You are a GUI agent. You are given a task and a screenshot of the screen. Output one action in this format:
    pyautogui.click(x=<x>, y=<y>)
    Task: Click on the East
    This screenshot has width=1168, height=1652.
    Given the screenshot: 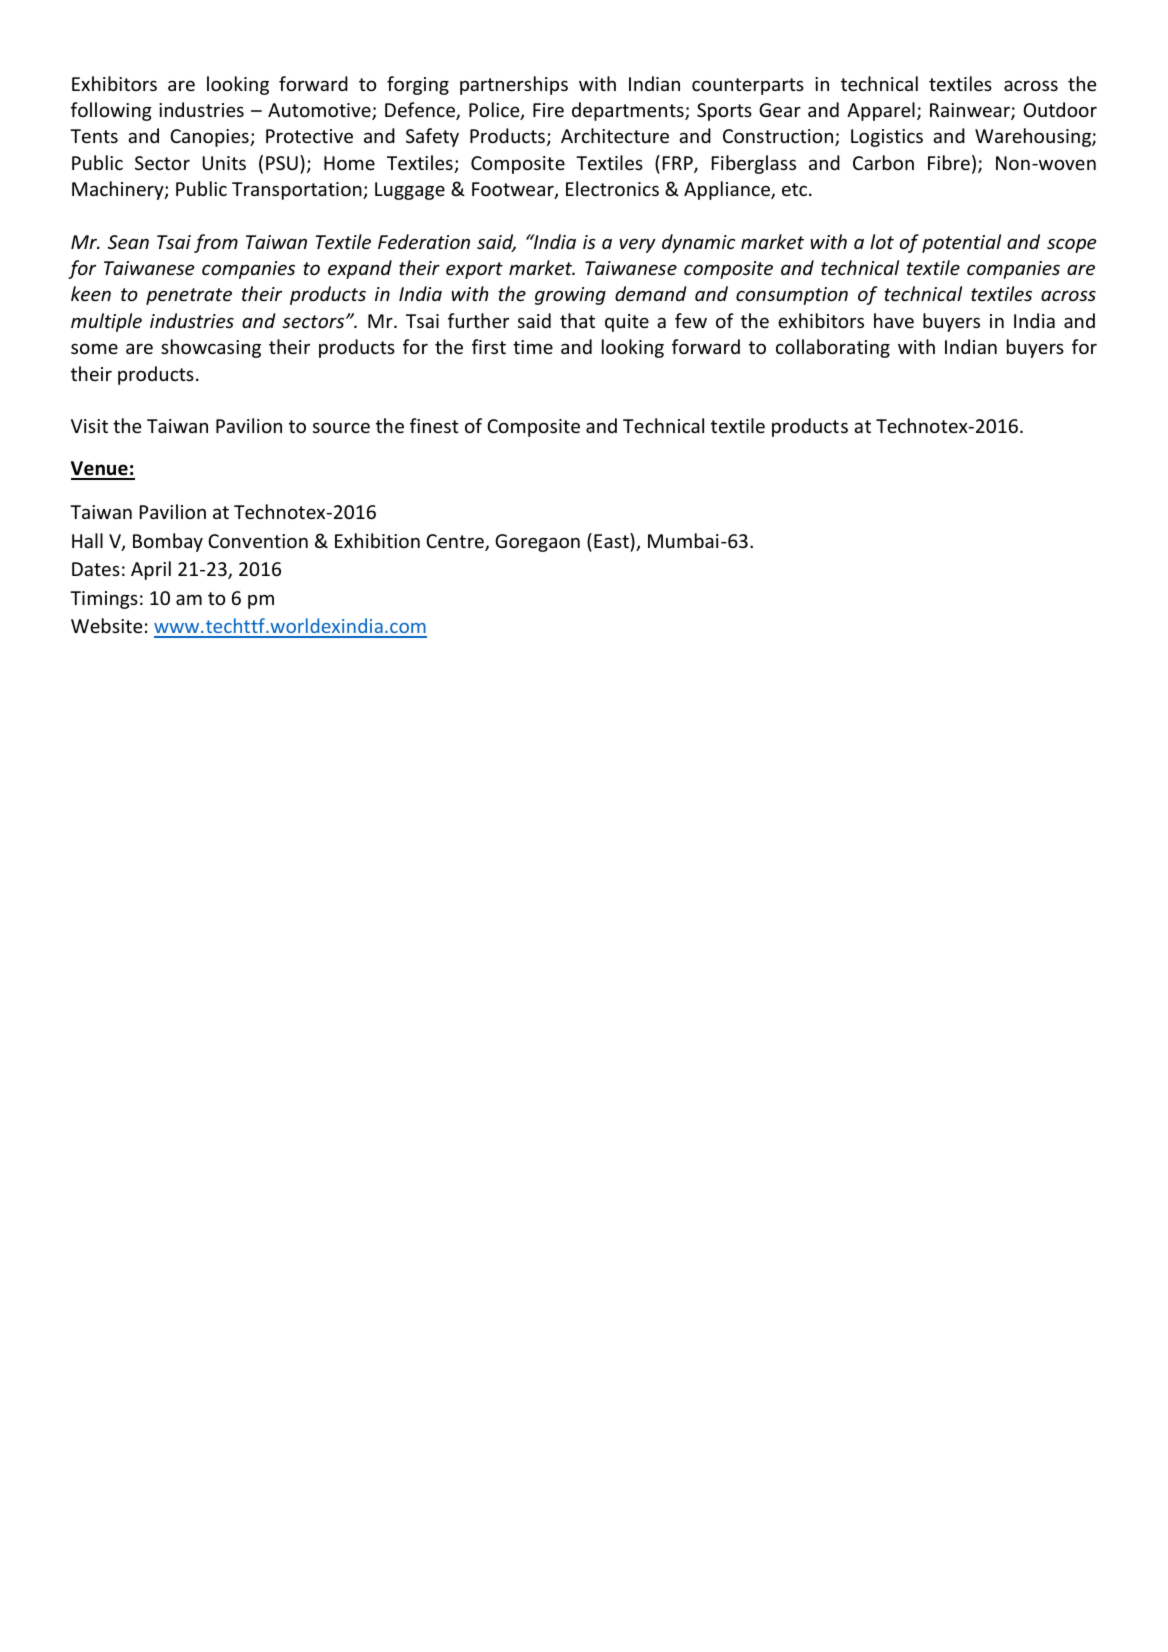 What is the action you would take?
    pyautogui.click(x=612, y=540)
